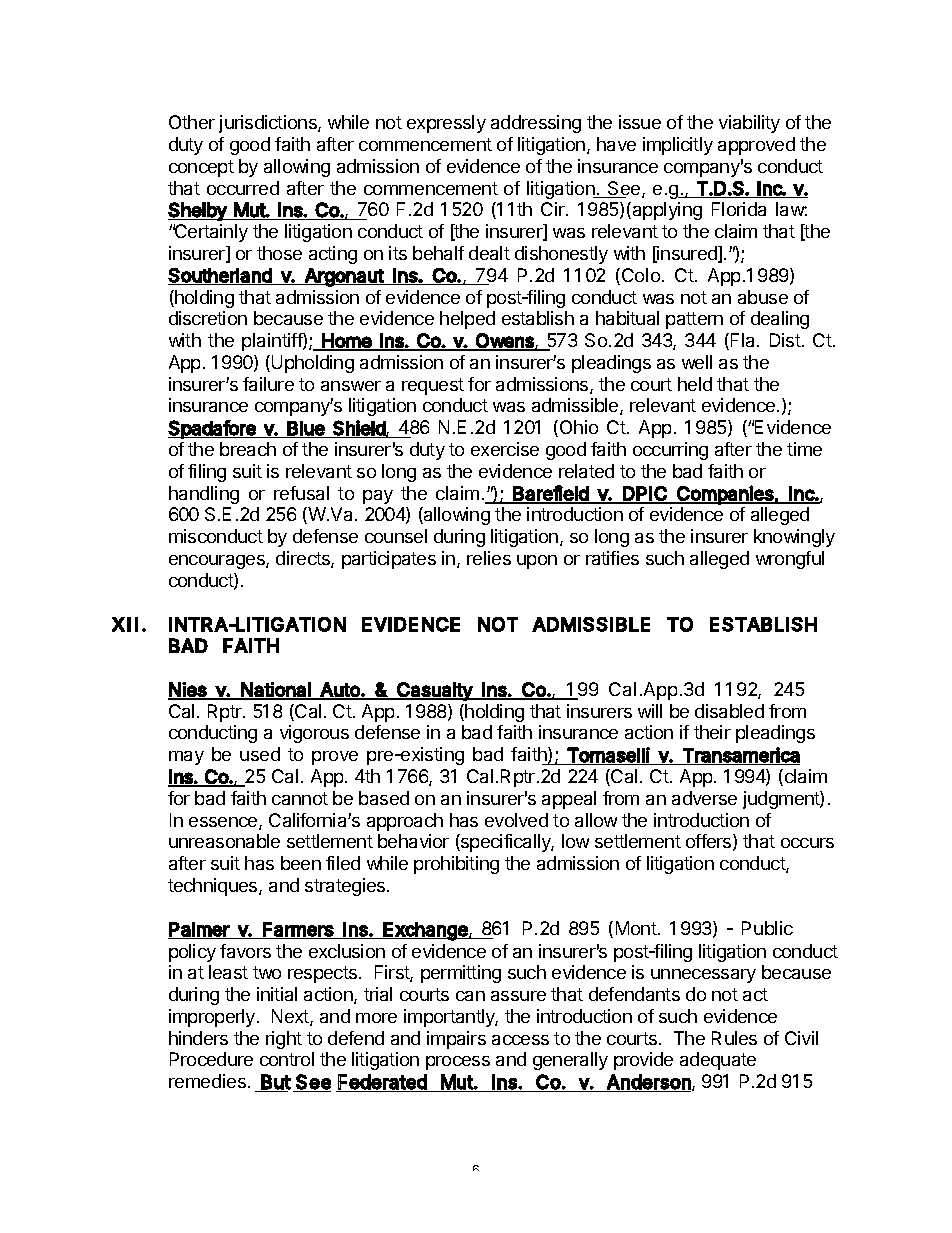  Describe the element at coordinates (211, 1059) in the screenshot. I see `Procedure` at that location.
